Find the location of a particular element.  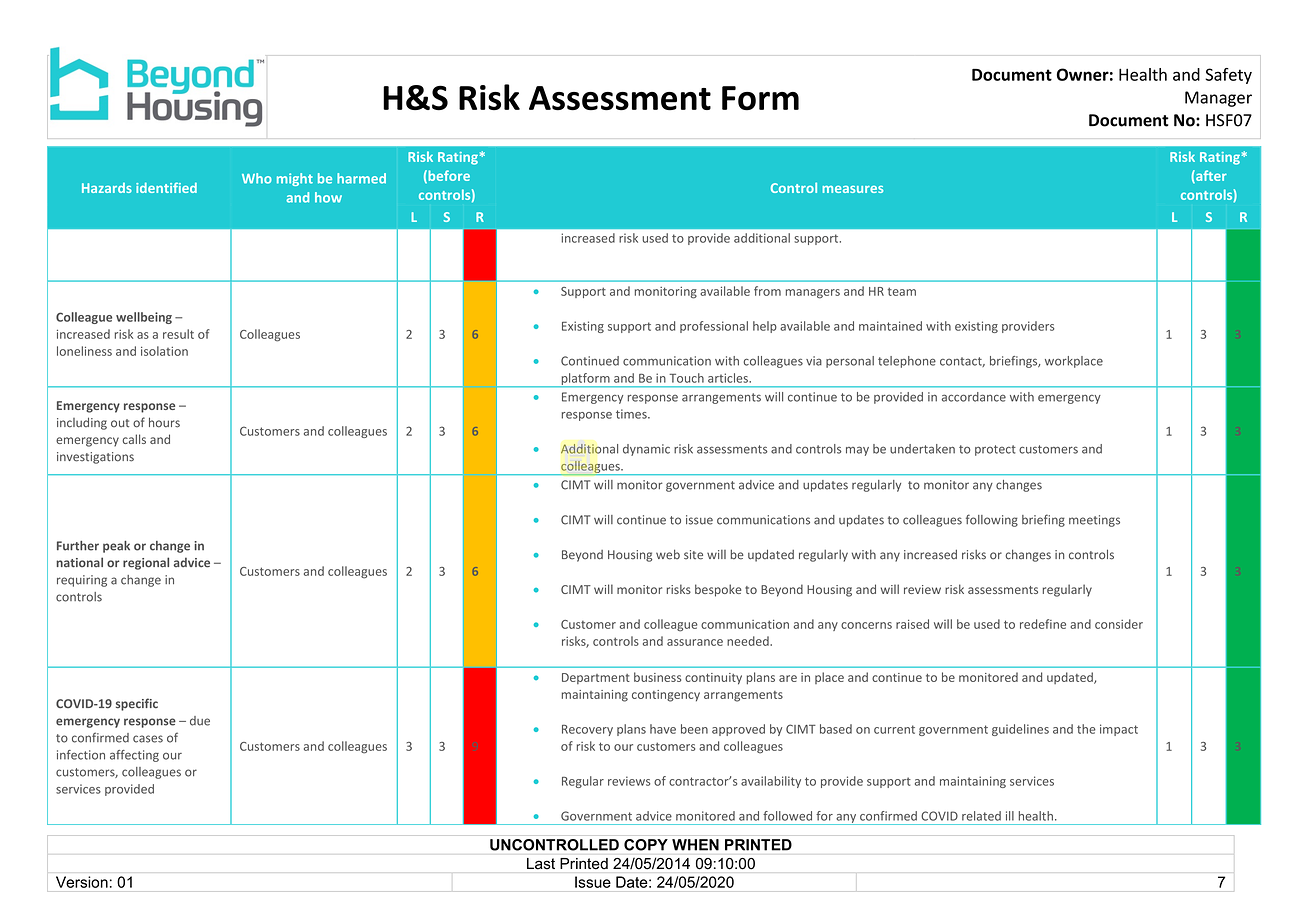

COPY is located at coordinates (646, 845).
